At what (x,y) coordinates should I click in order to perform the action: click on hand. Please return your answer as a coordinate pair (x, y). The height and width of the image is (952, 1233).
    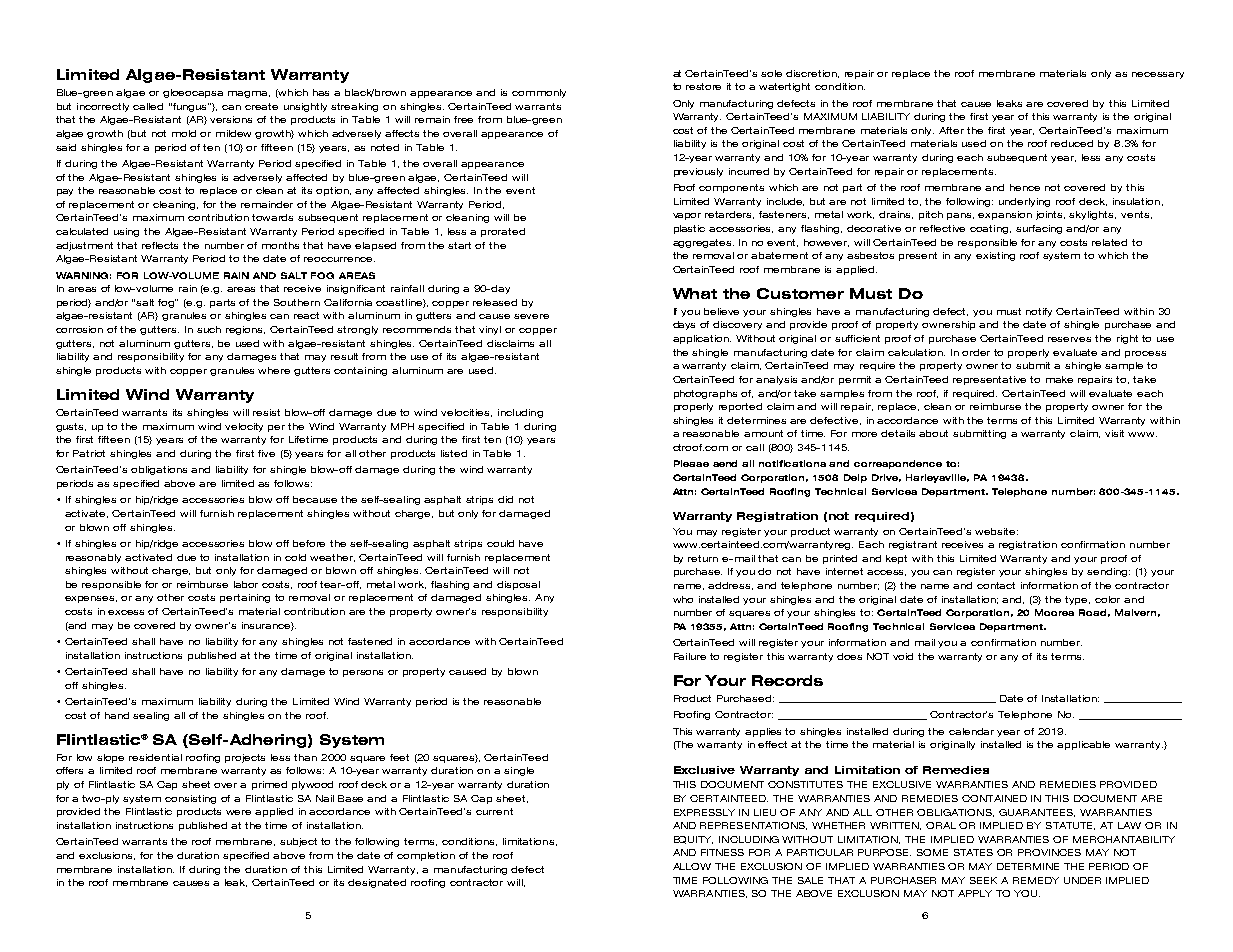
    Looking at the image, I should click on (117, 715).
